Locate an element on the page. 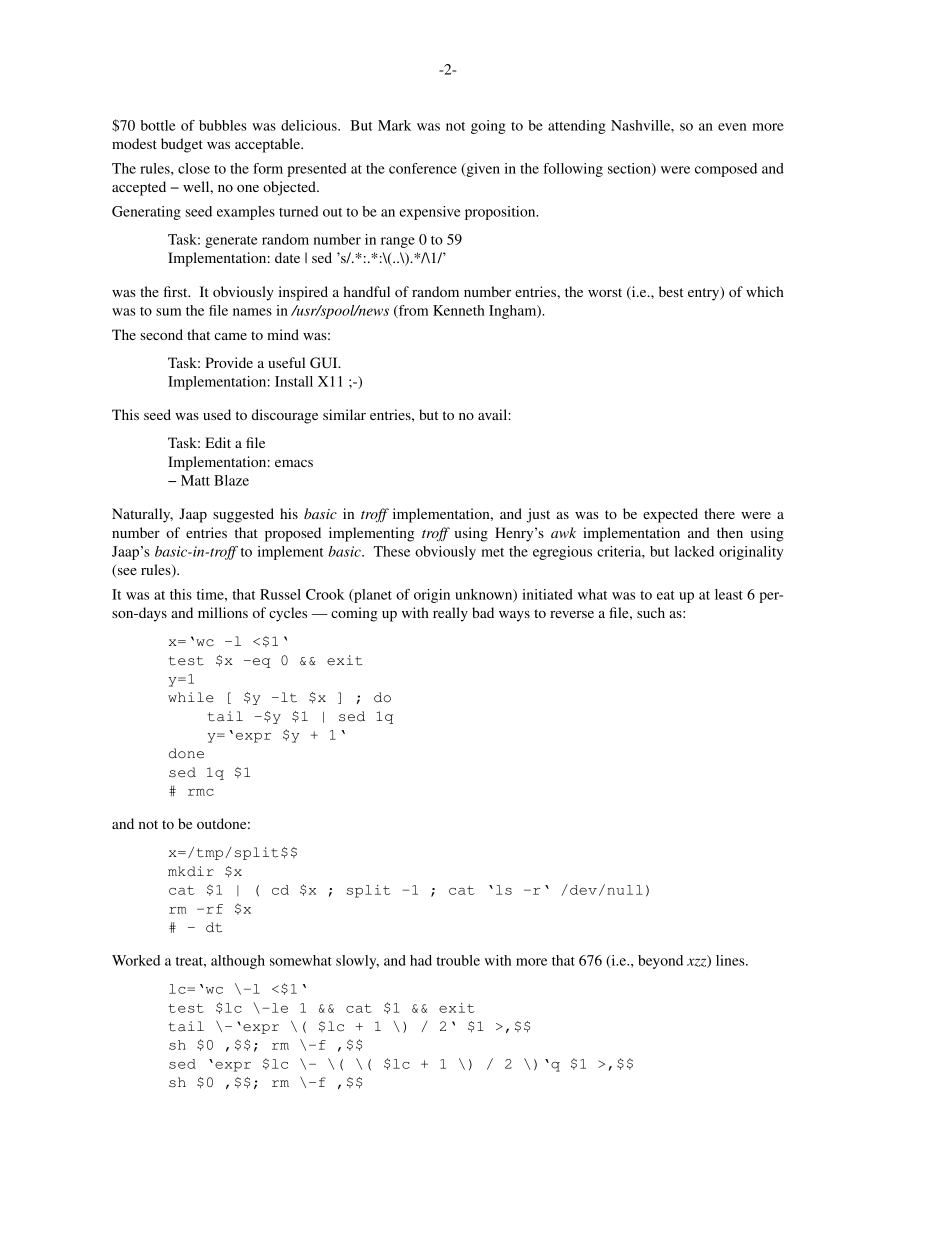  really is located at coordinates (450, 614).
